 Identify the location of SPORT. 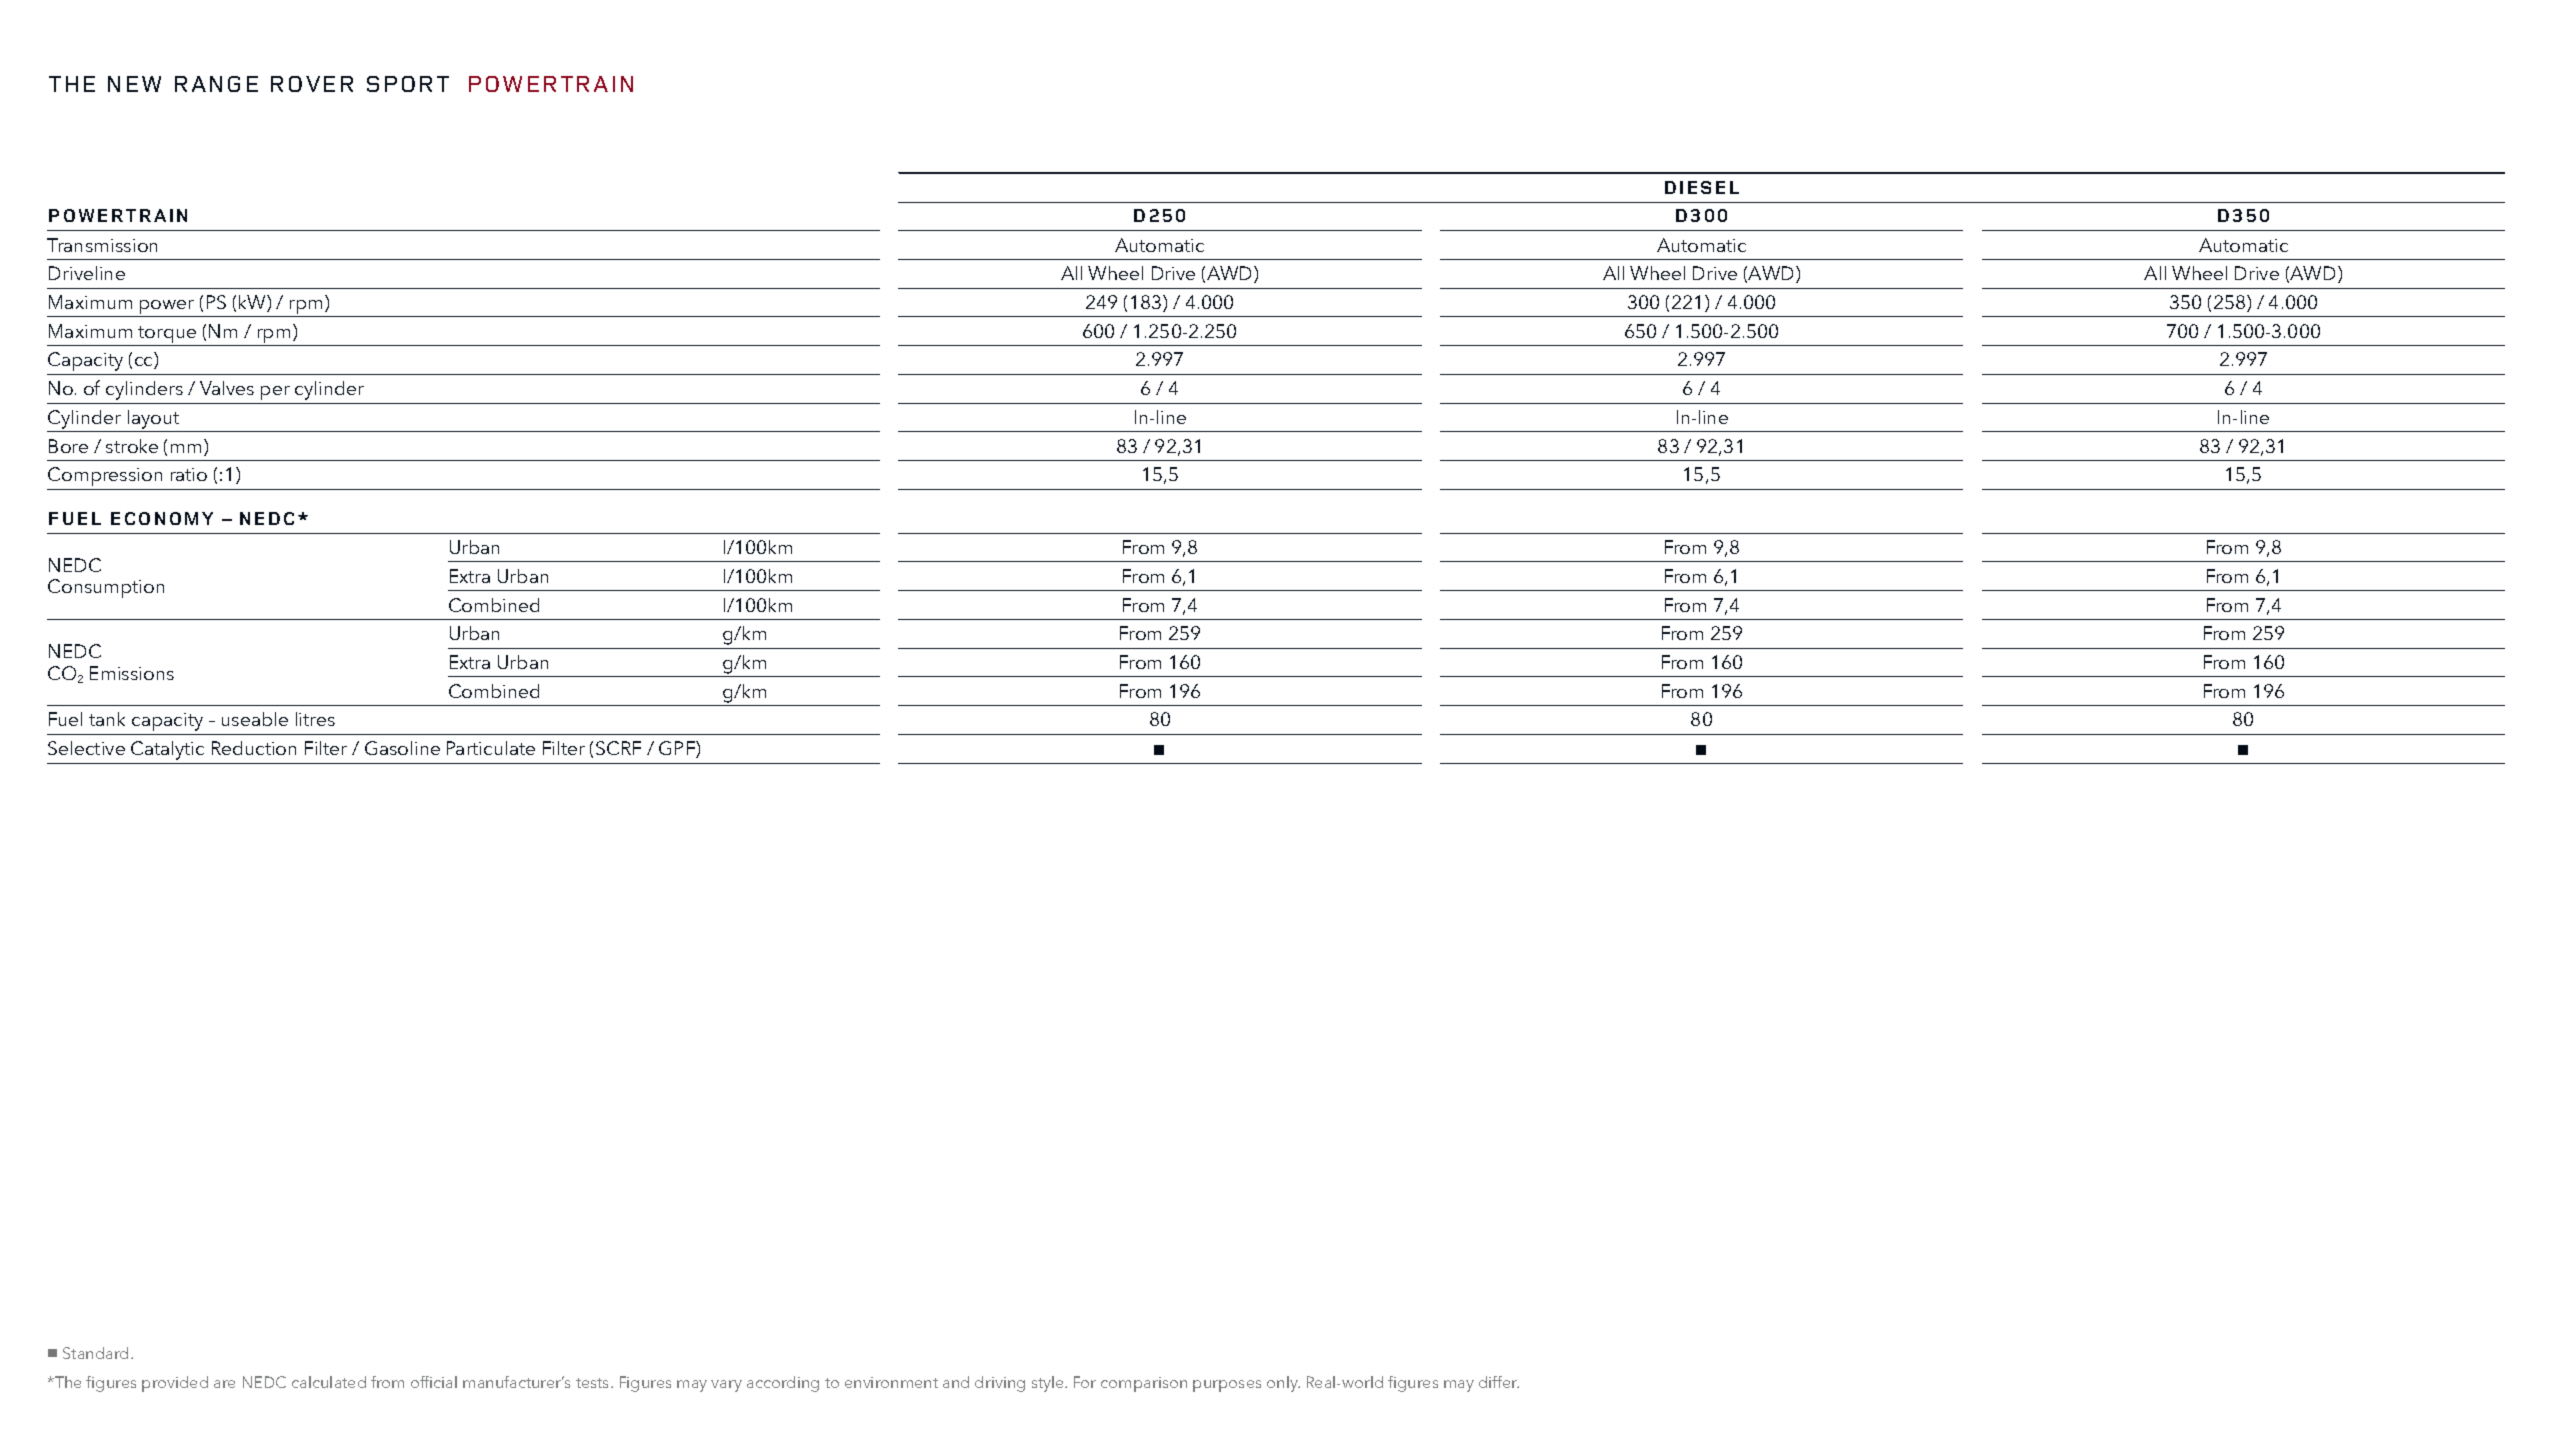
(408, 84).
